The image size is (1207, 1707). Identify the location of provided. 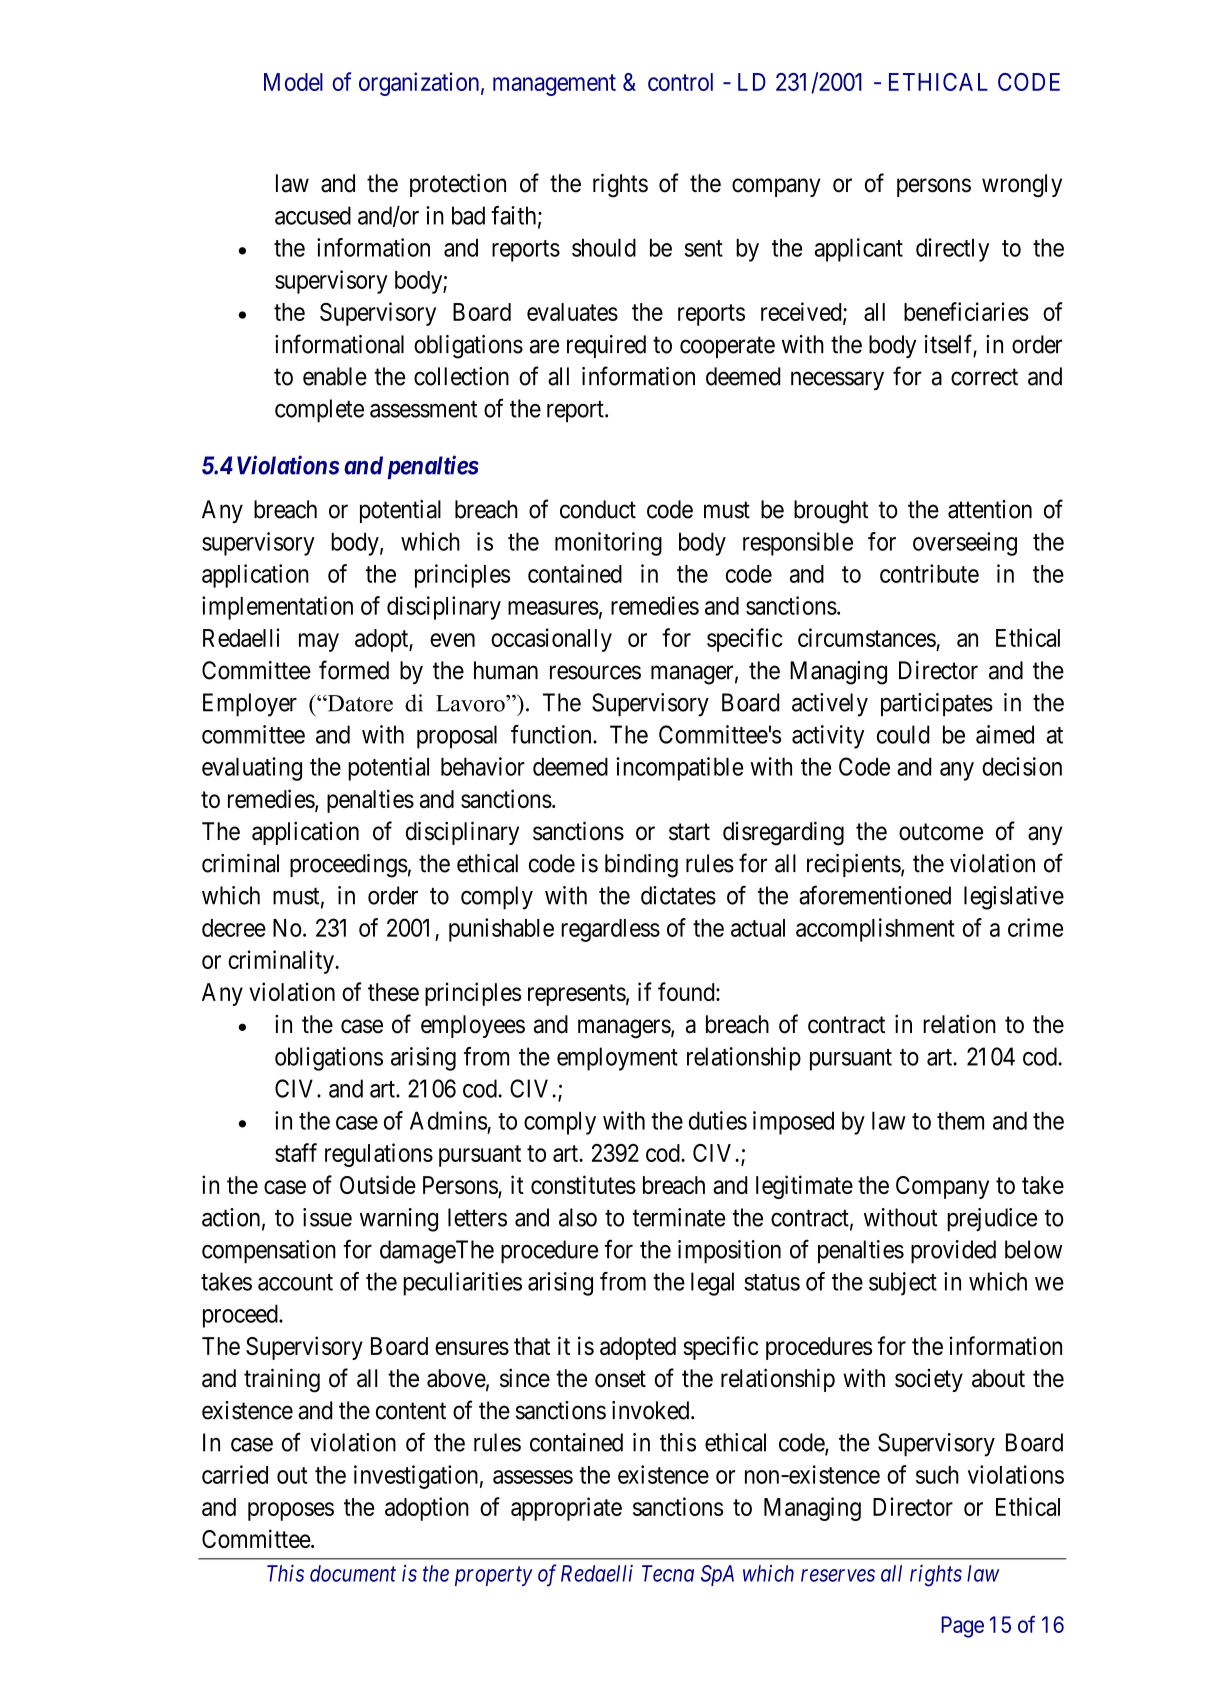
(953, 1252).
